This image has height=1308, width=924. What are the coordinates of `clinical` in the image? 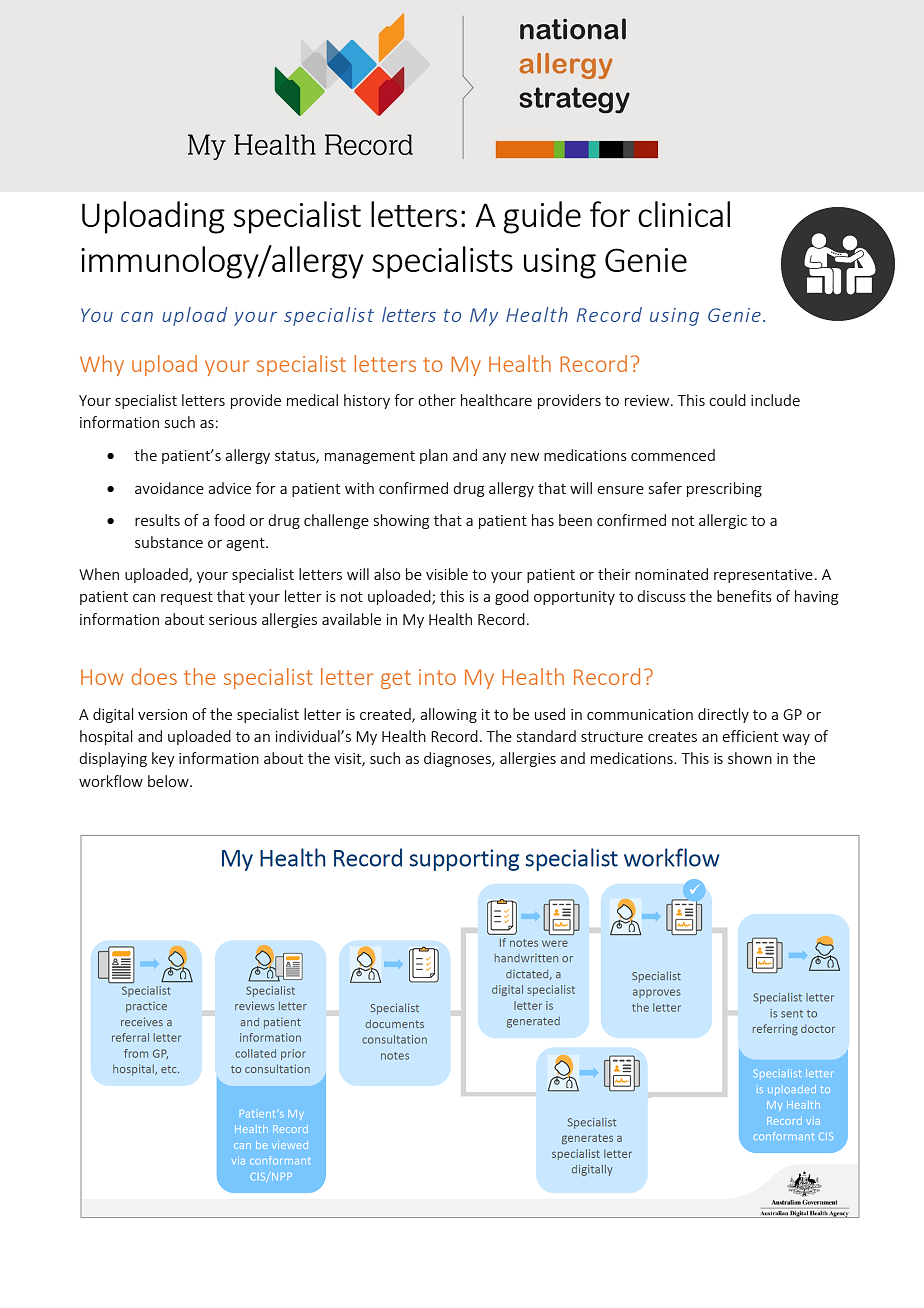 It's located at (684, 214).
